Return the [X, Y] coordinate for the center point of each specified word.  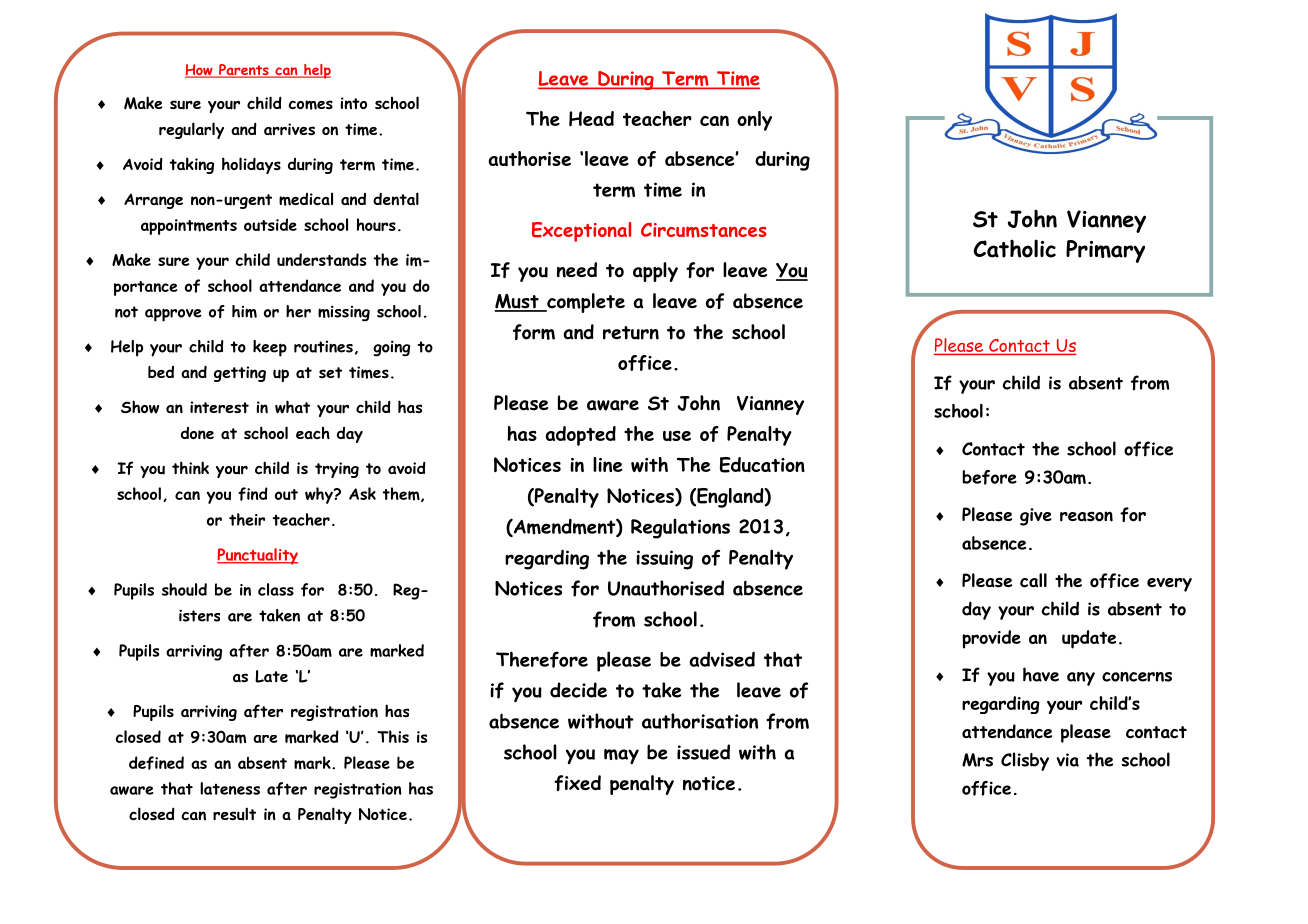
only [754, 121]
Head [591, 119]
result [234, 814]
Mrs [977, 760]
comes [310, 105]
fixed [577, 783]
